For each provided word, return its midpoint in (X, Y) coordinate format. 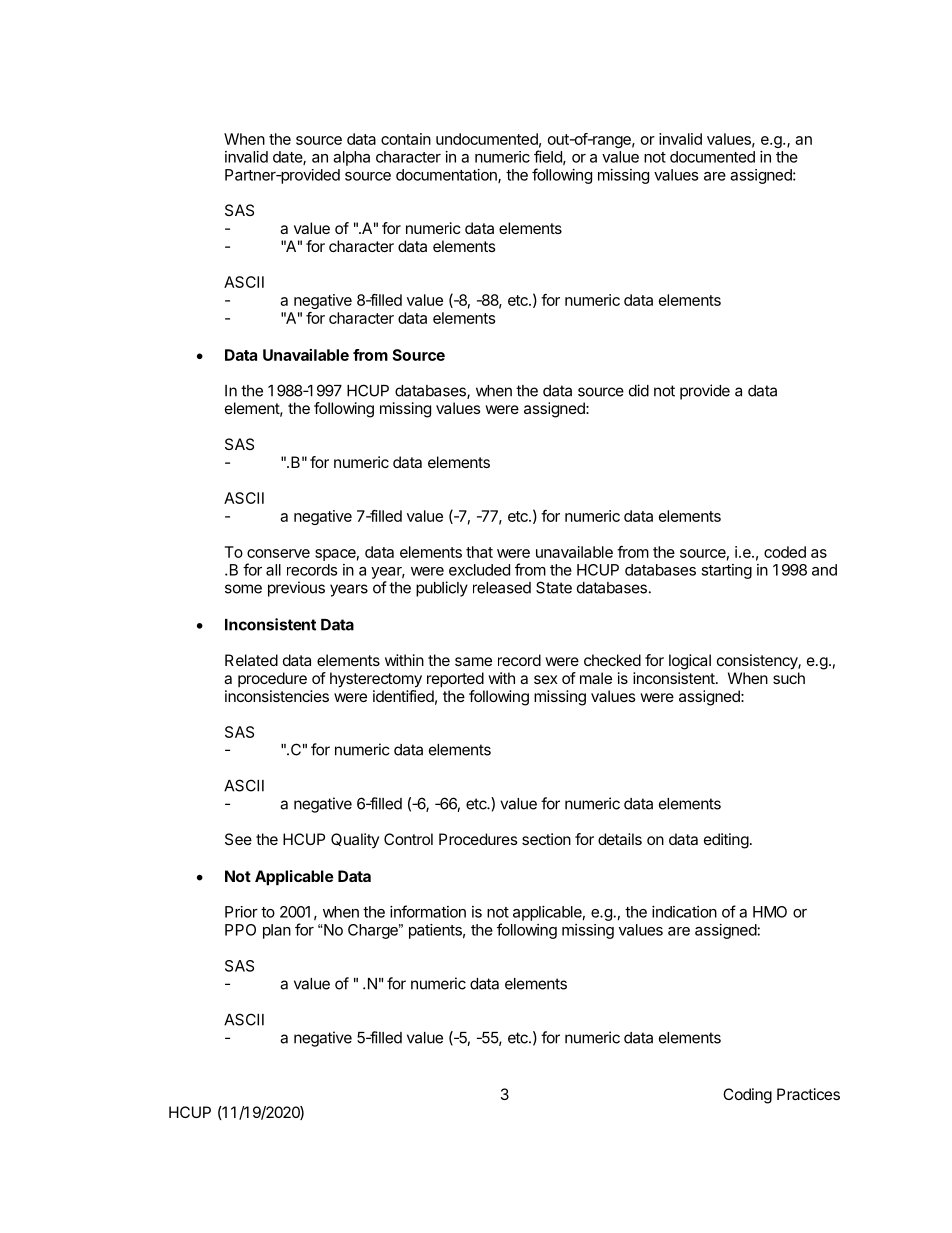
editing (726, 841)
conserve (278, 553)
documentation (447, 176)
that (479, 552)
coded (785, 552)
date (288, 158)
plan (277, 931)
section (546, 839)
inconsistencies (277, 696)
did (639, 390)
